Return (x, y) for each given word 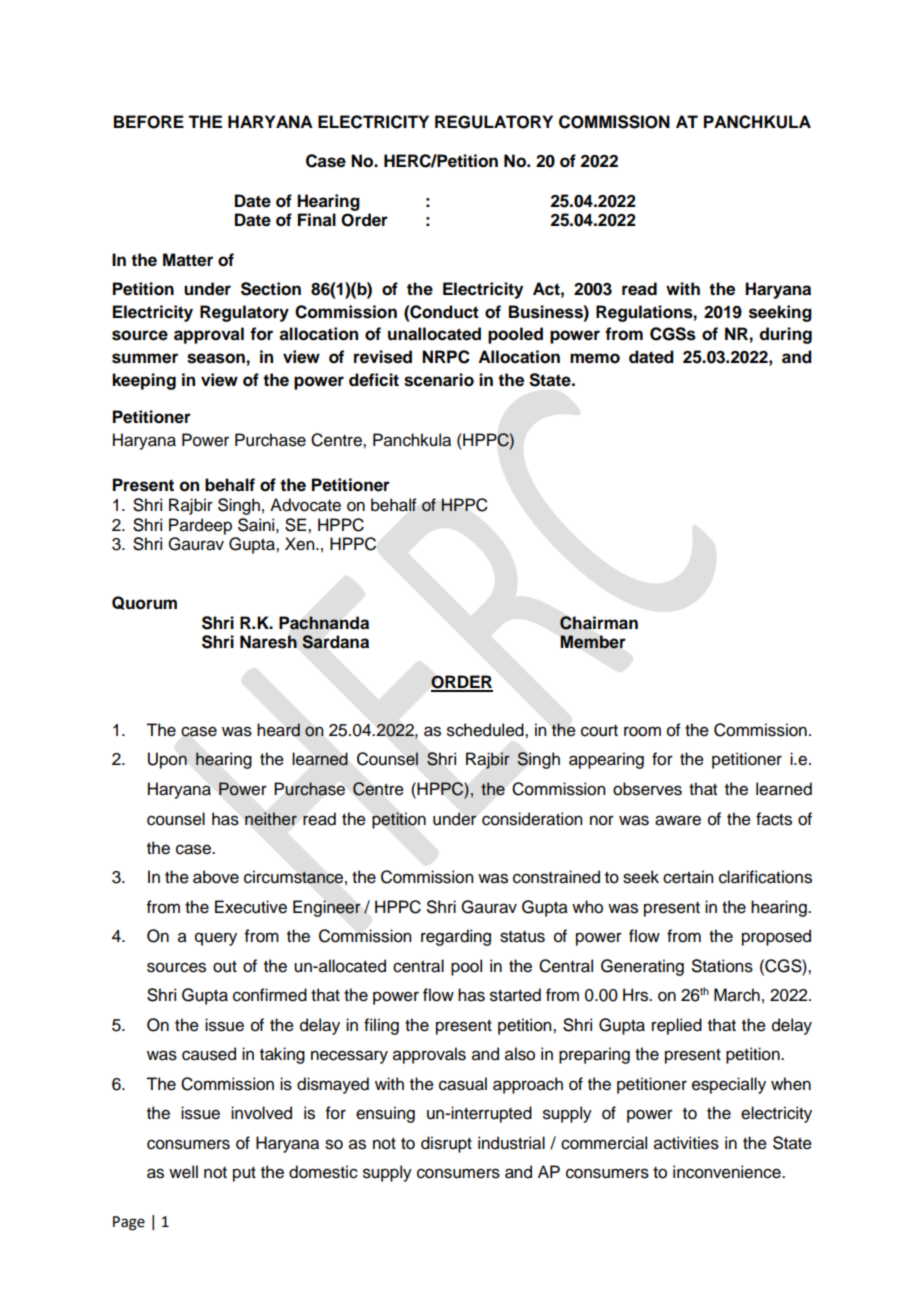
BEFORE (149, 122)
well (183, 1172)
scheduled (486, 730)
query (216, 939)
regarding (456, 937)
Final (317, 220)
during (786, 335)
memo (595, 358)
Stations (722, 966)
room (642, 731)
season (216, 358)
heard (278, 730)
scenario (439, 380)
